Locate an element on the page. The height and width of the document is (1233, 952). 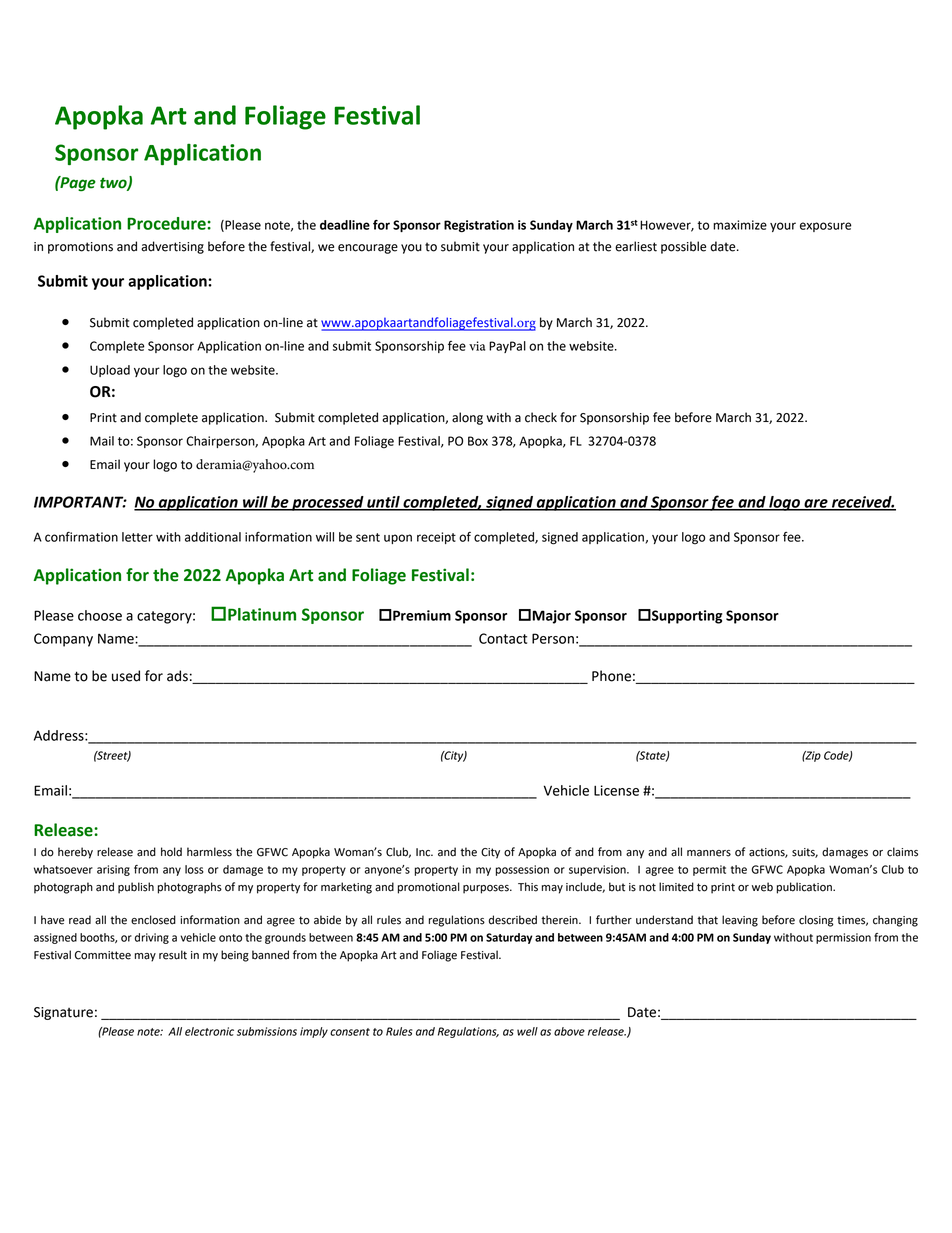
choose is located at coordinates (100, 615).
